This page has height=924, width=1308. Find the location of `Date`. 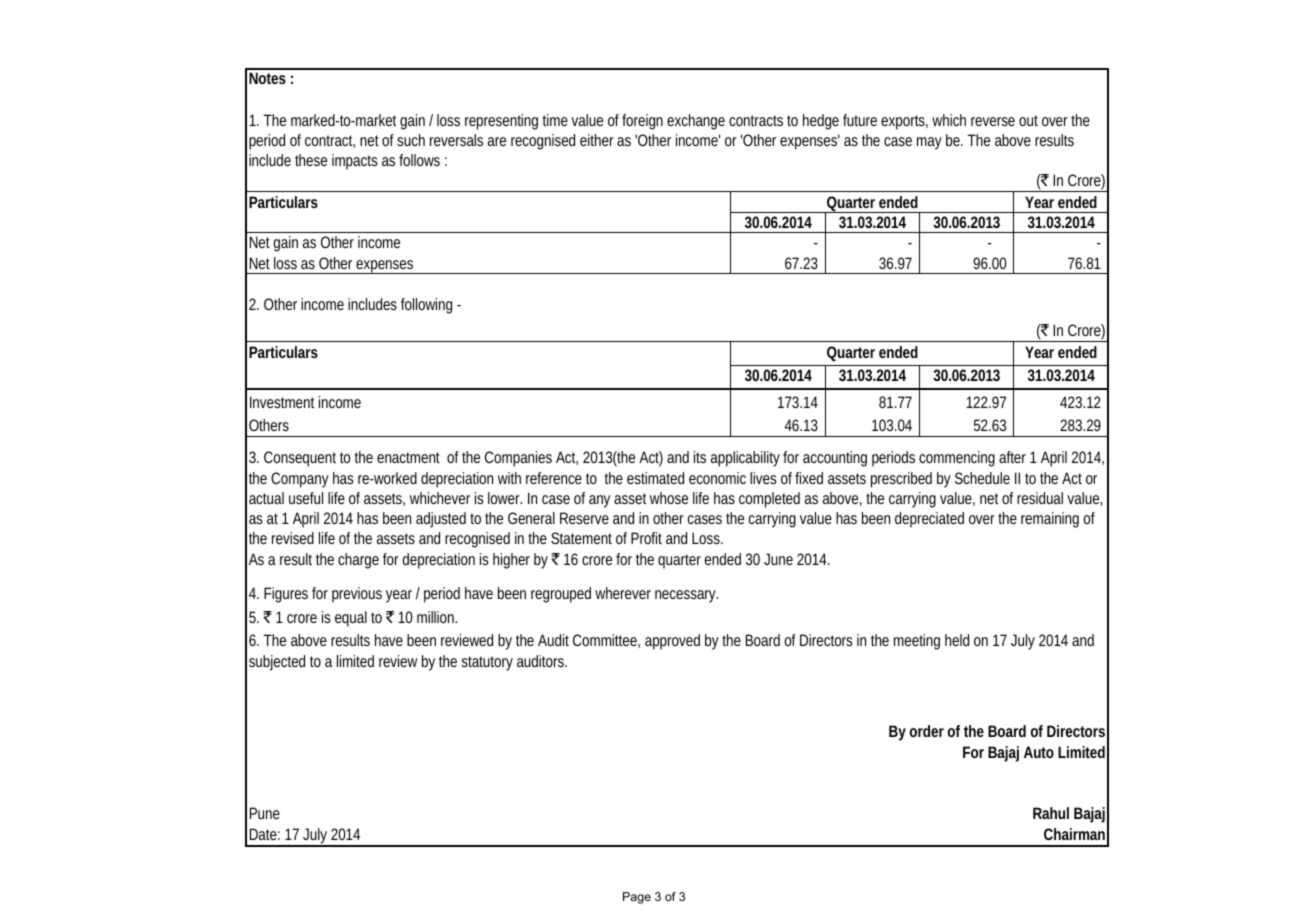

Date is located at coordinates (263, 834).
